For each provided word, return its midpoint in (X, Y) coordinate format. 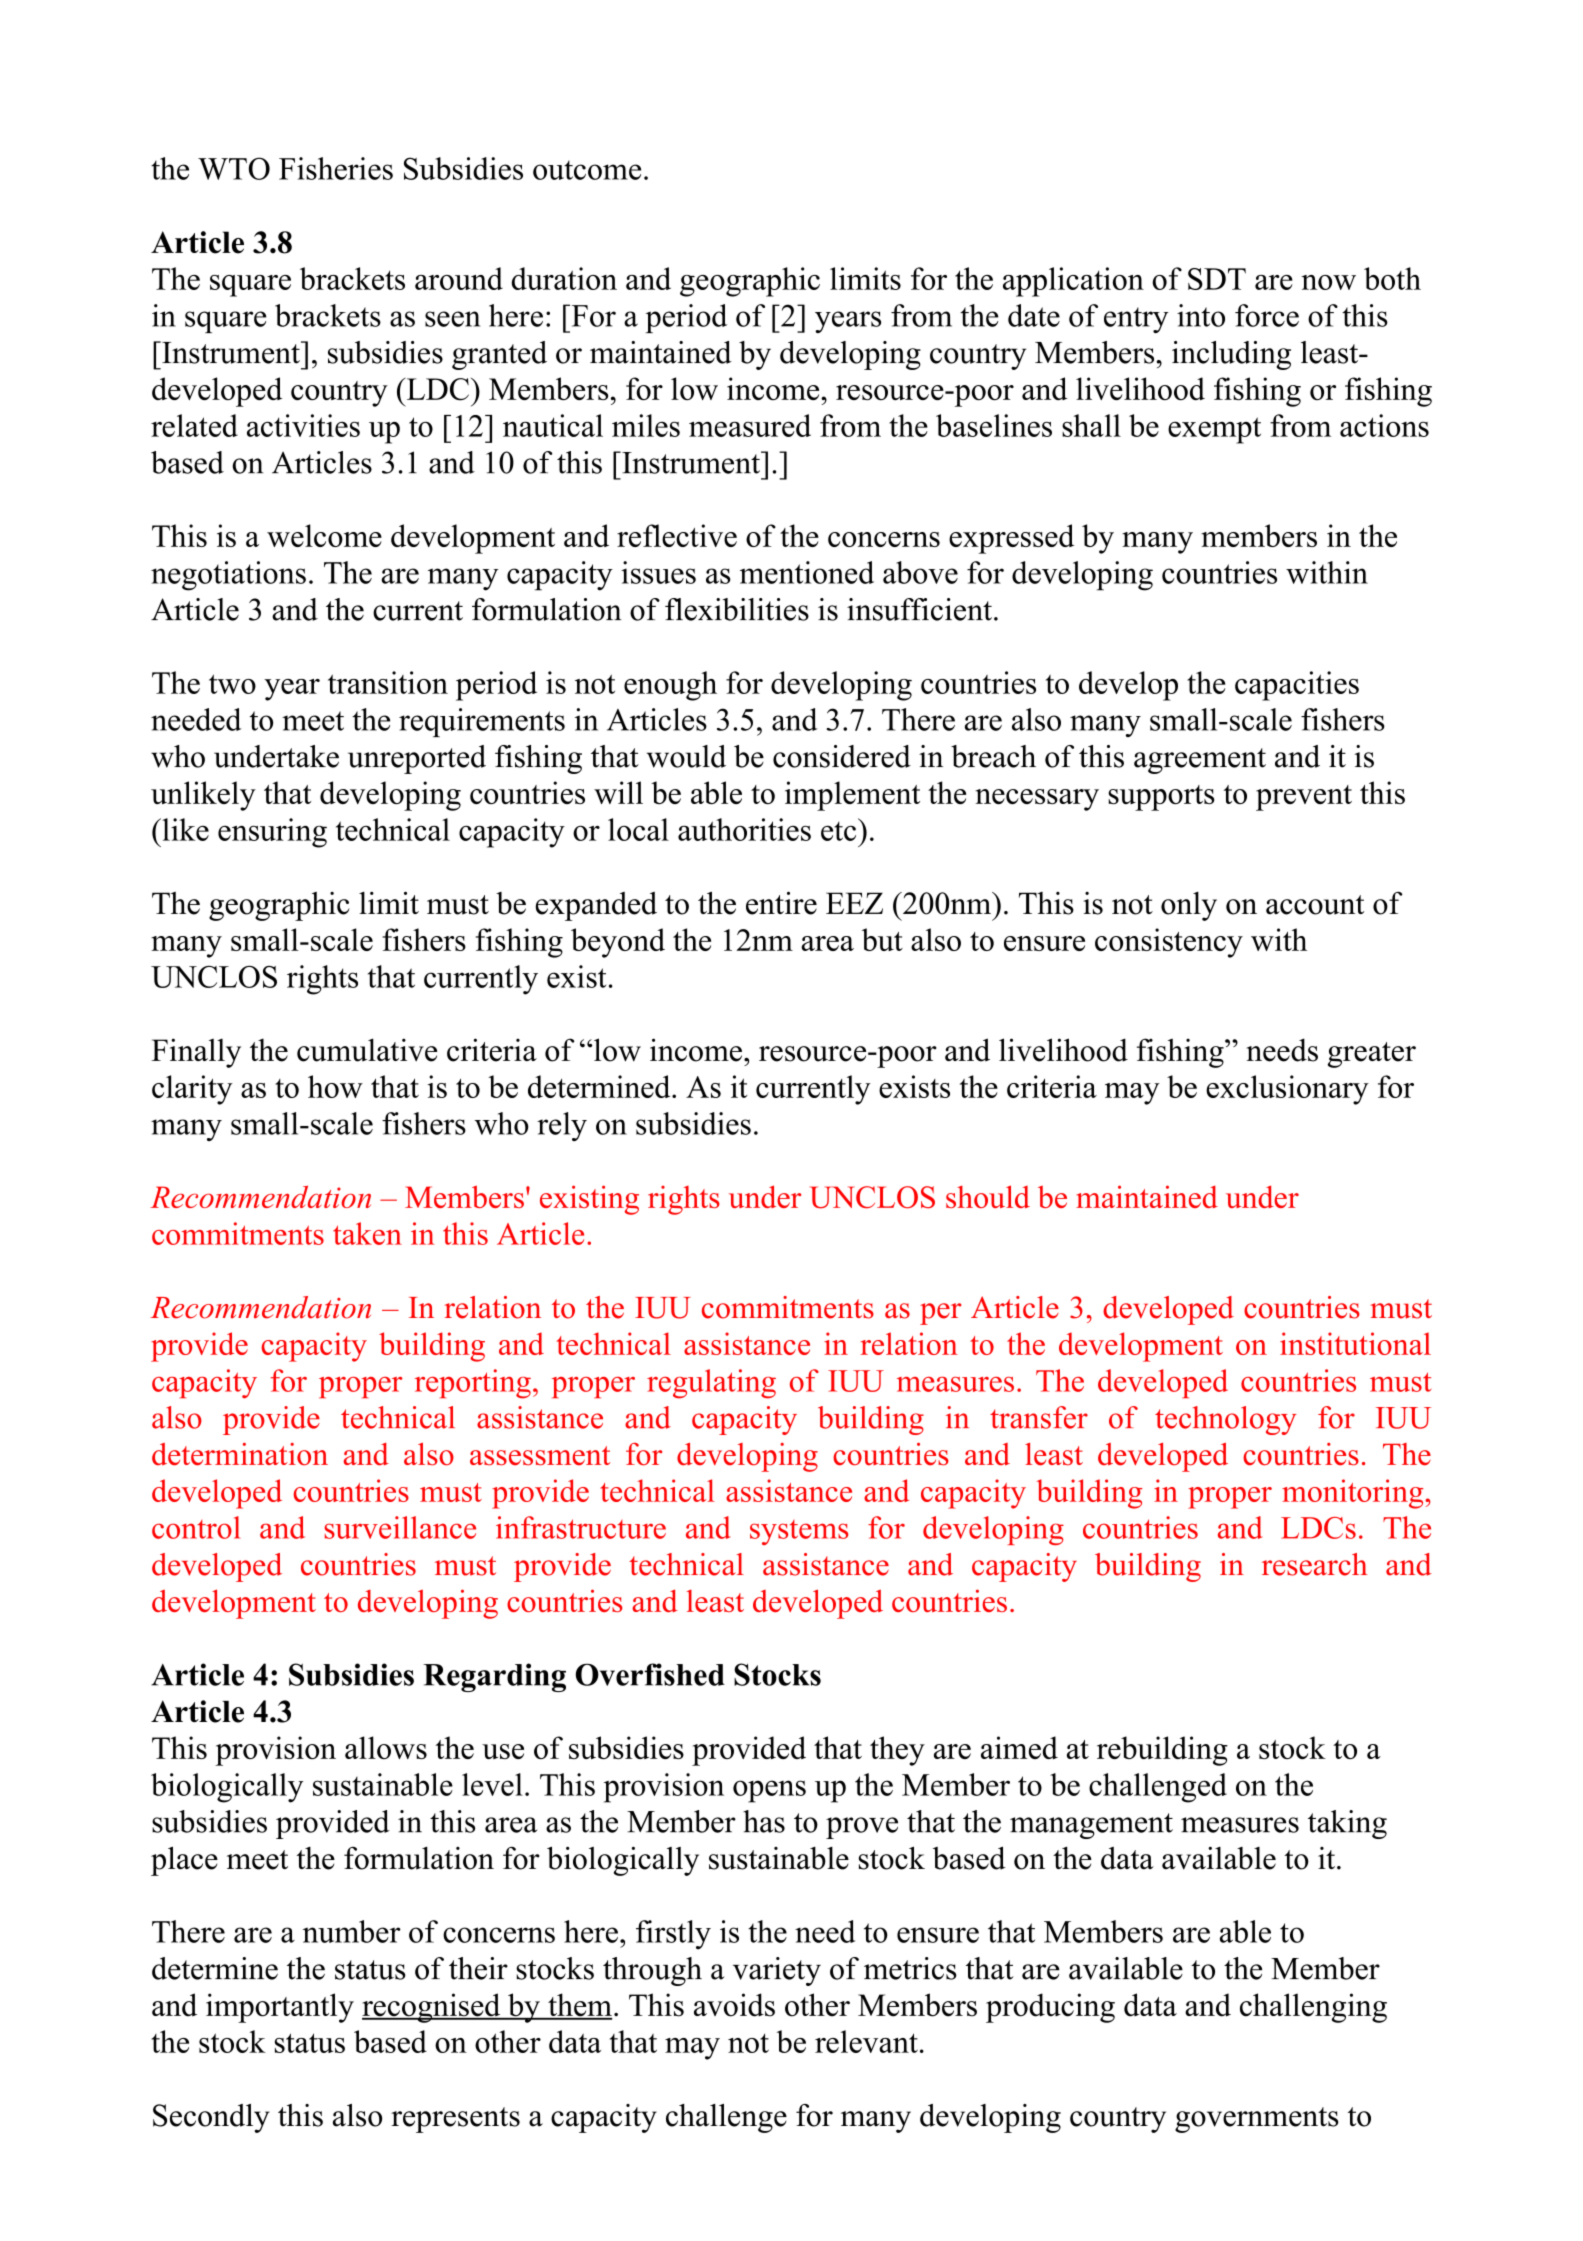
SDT (1217, 279)
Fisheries (336, 168)
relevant (866, 2041)
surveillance (400, 1527)
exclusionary (1287, 1090)
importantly (280, 2008)
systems (799, 1532)
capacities (1297, 686)
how (335, 1086)
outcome (587, 170)
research (1314, 1564)
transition (388, 682)
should (988, 1196)
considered (842, 756)
